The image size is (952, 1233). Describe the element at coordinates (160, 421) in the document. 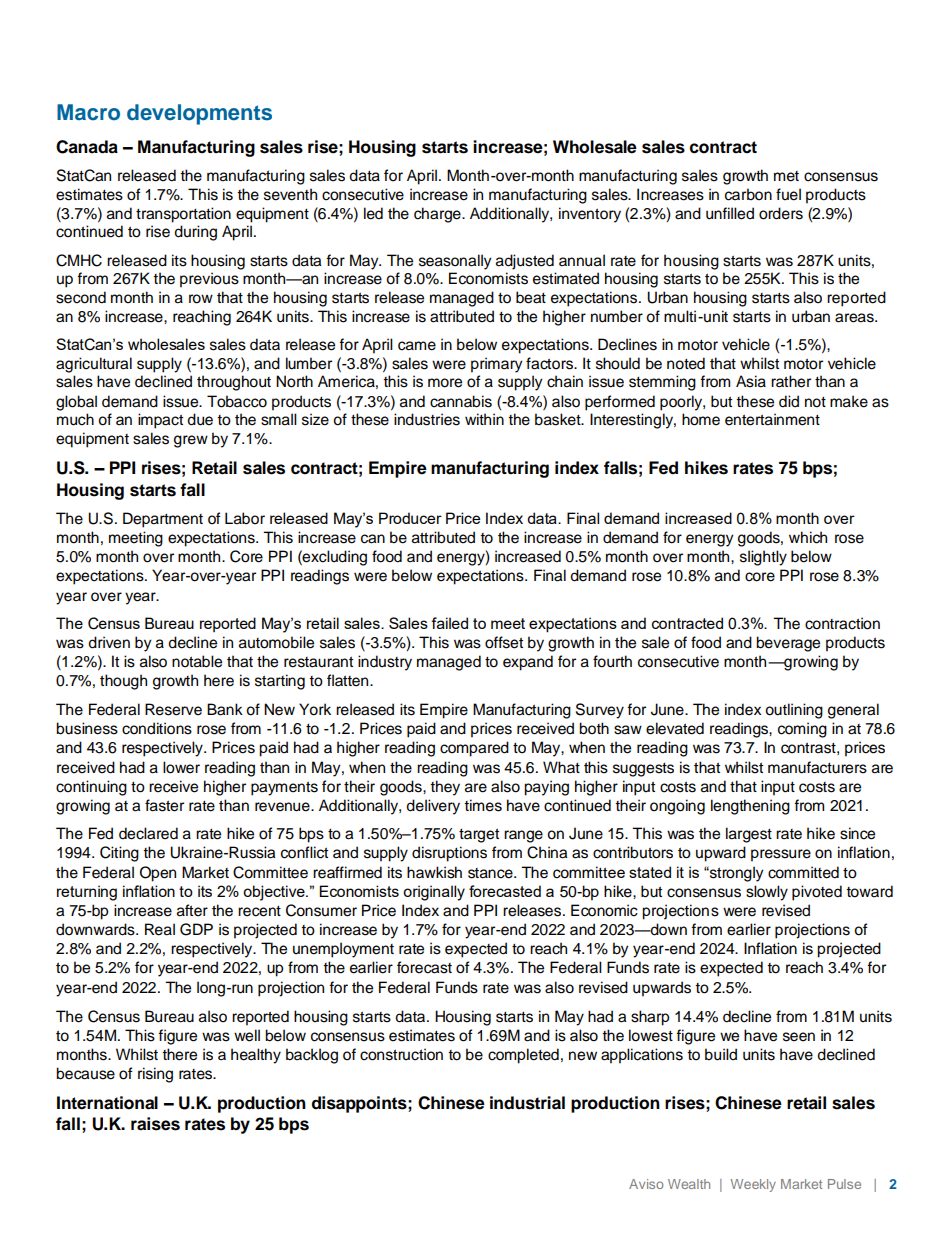

I see `impact` at that location.
